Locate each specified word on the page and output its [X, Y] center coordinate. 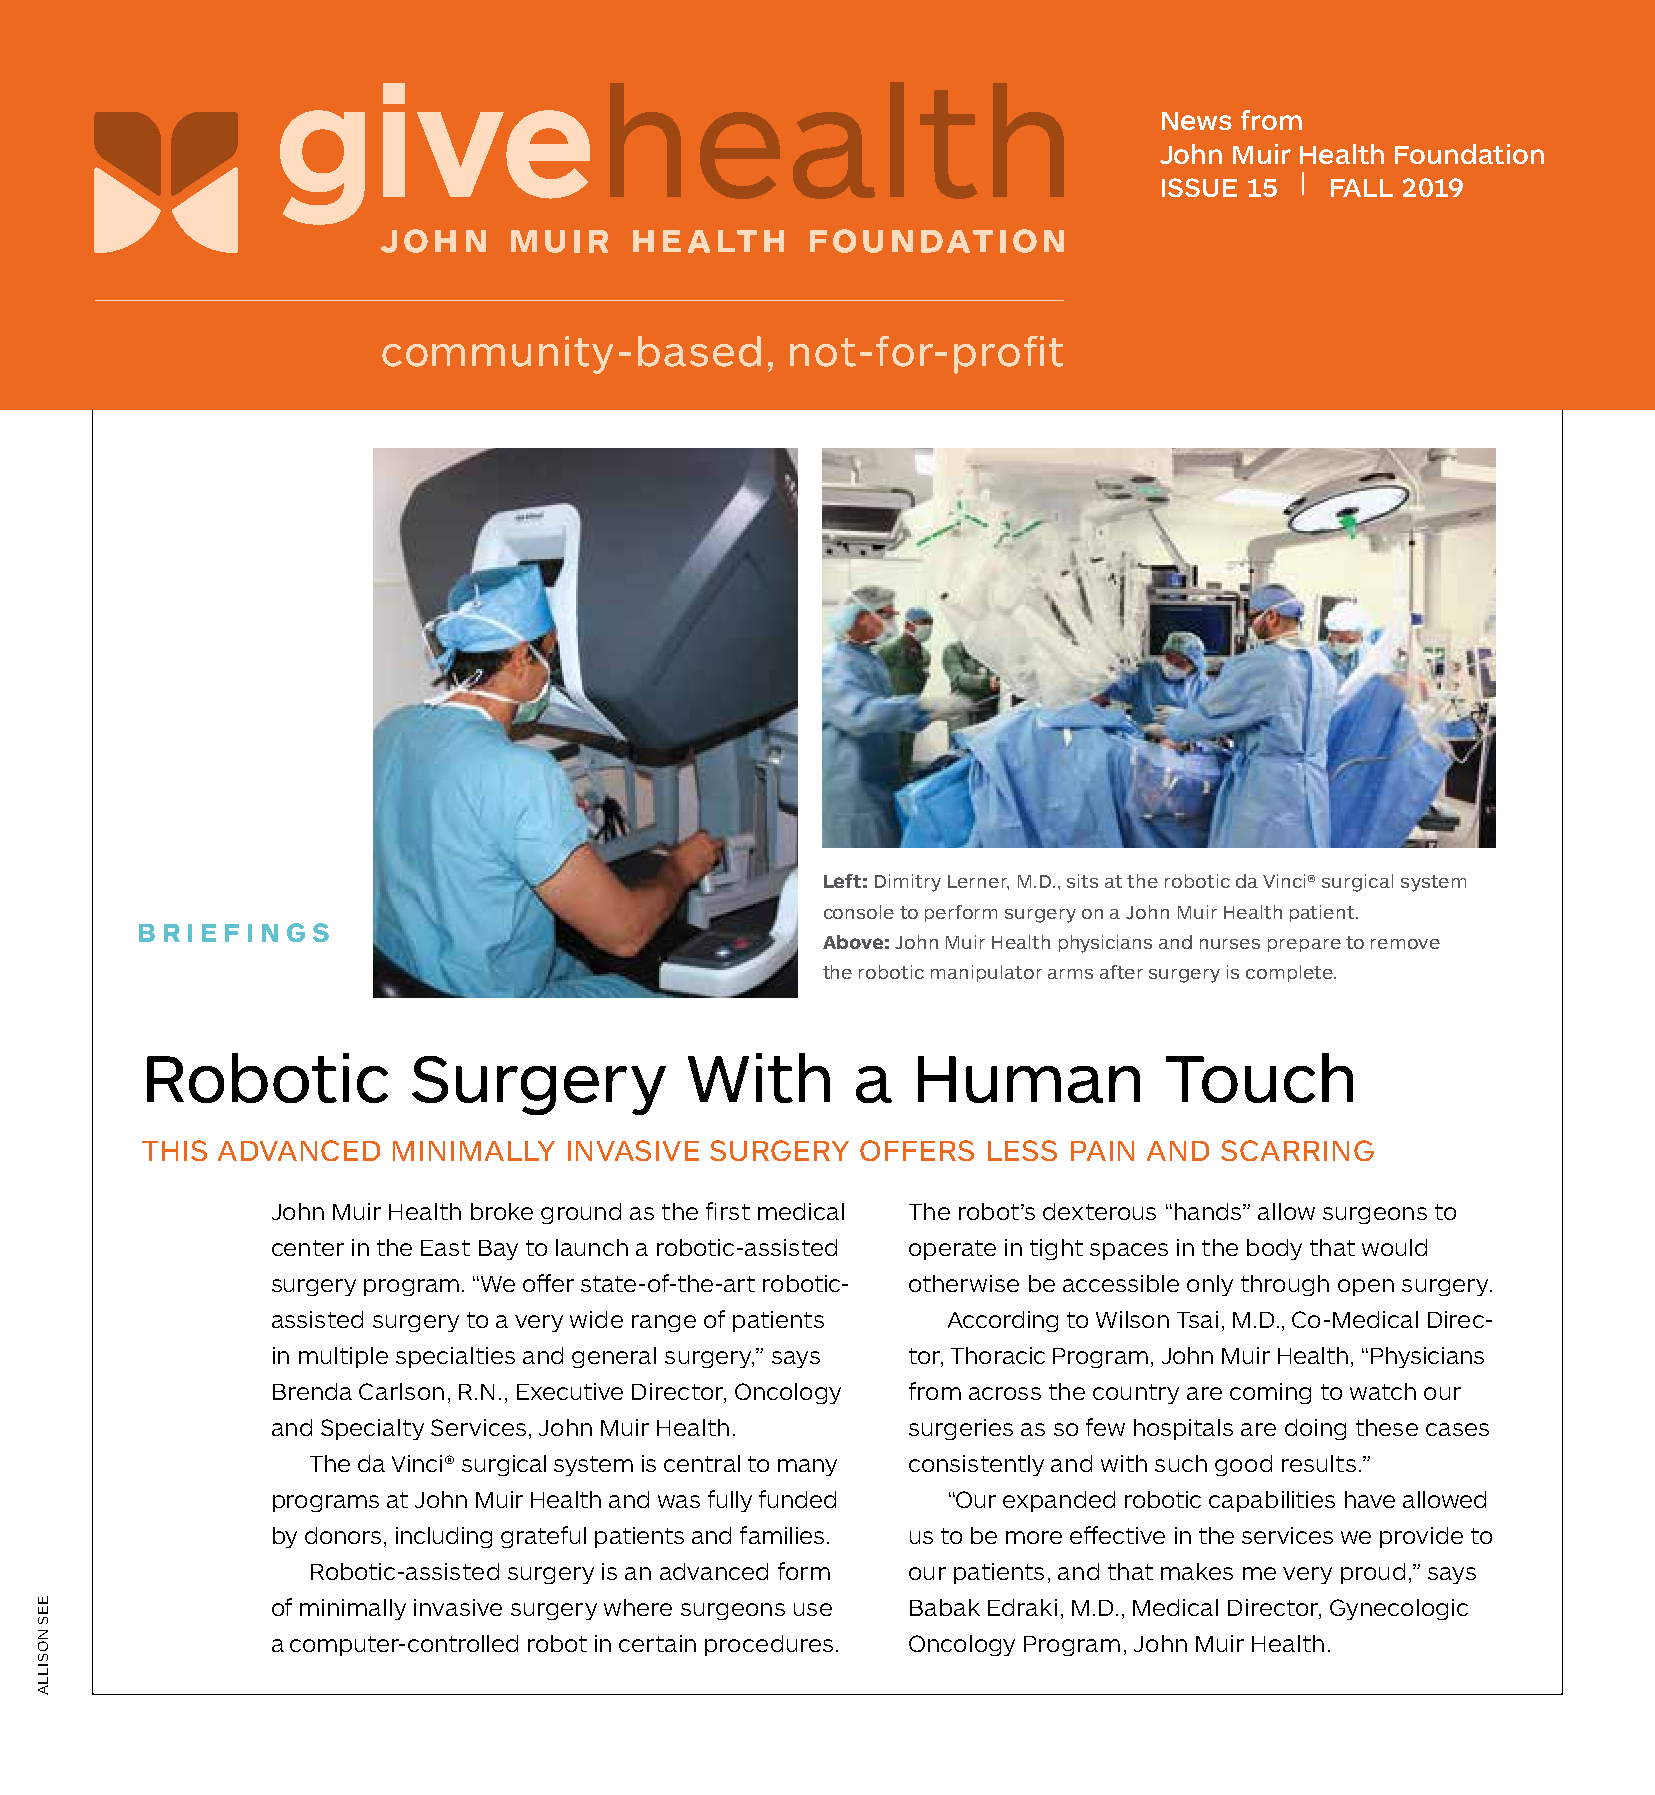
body [1274, 1249]
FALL [1362, 188]
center [308, 1248]
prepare [1304, 945]
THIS [174, 1150]
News [1197, 121]
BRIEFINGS [234, 932]
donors [343, 1535]
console [859, 912]
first [728, 1211]
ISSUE [1199, 187]
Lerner [978, 882]
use [813, 1609]
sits [1082, 881]
